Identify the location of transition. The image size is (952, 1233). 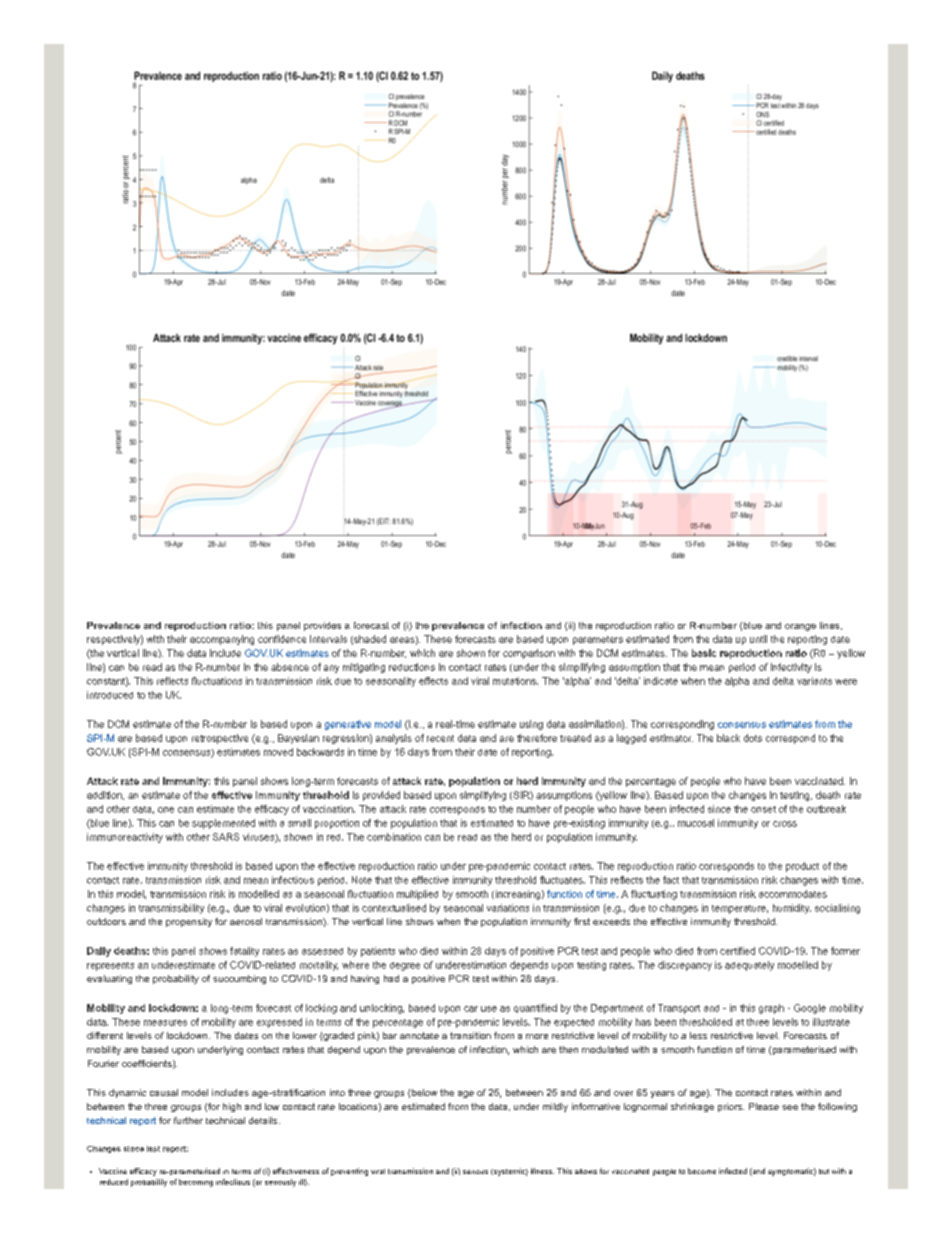
(470, 1035).
